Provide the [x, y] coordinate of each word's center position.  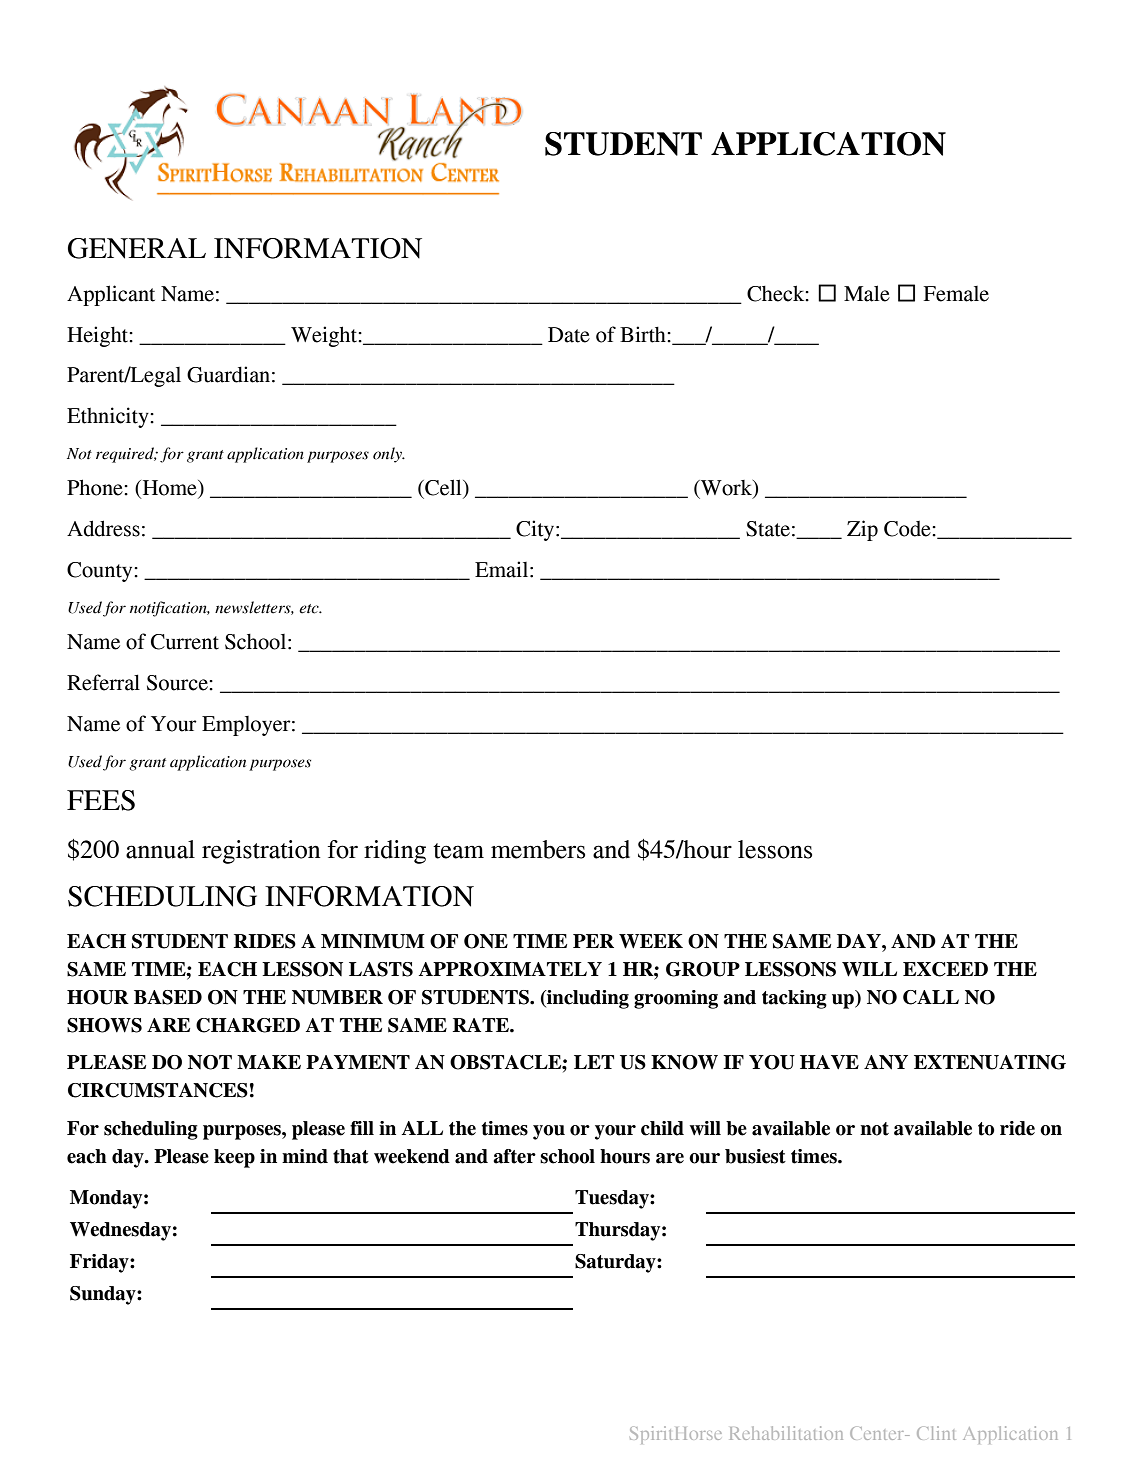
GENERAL [137, 248]
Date [569, 335]
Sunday [104, 1295]
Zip [862, 530]
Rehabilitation [786, 1433]
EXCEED [945, 969]
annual [160, 849]
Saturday [616, 1263]
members [538, 849]
